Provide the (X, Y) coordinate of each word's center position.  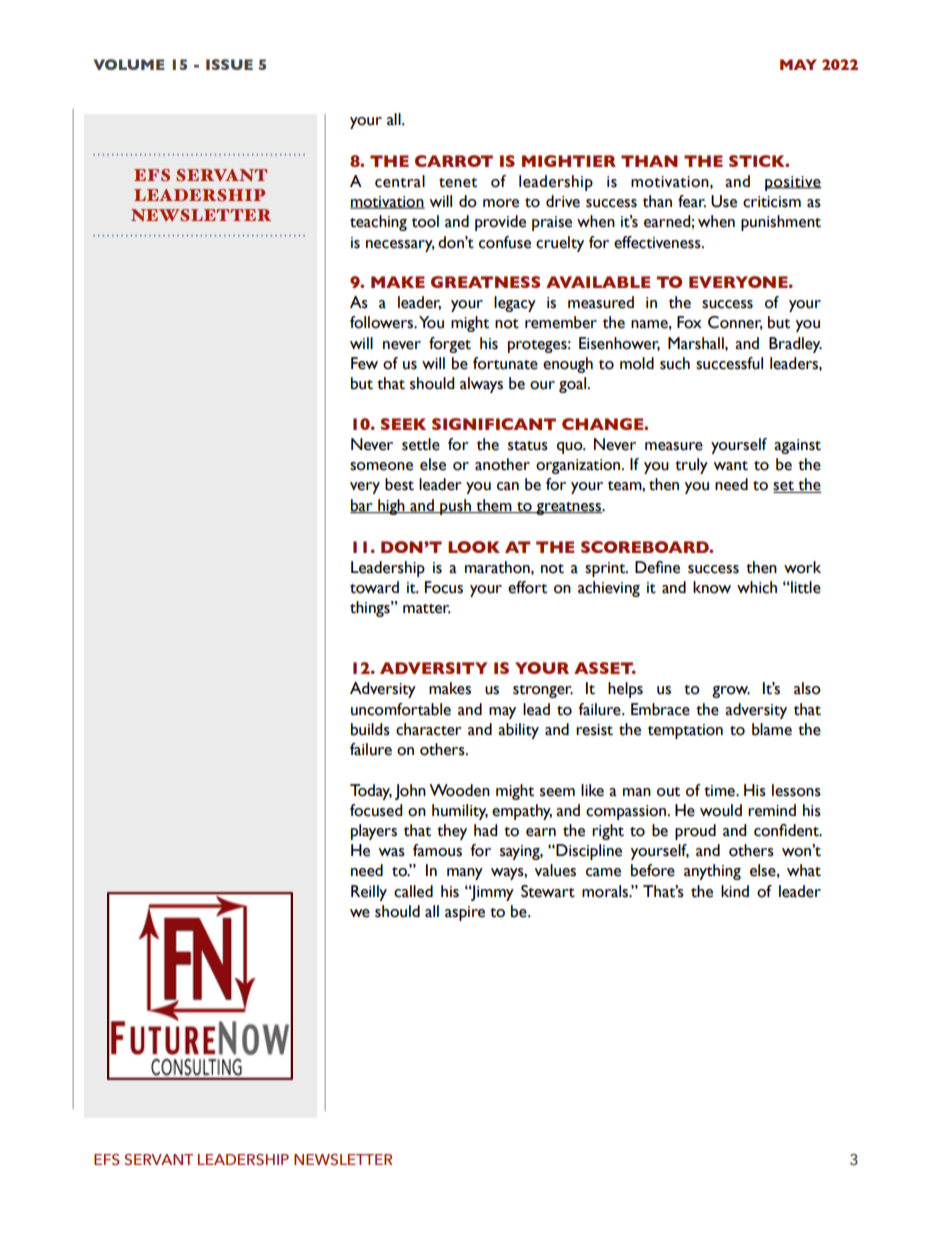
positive (793, 183)
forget (450, 345)
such (675, 363)
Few (364, 363)
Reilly (369, 893)
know (712, 587)
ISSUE (229, 64)
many (465, 874)
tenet (458, 183)
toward (374, 587)
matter (427, 609)
